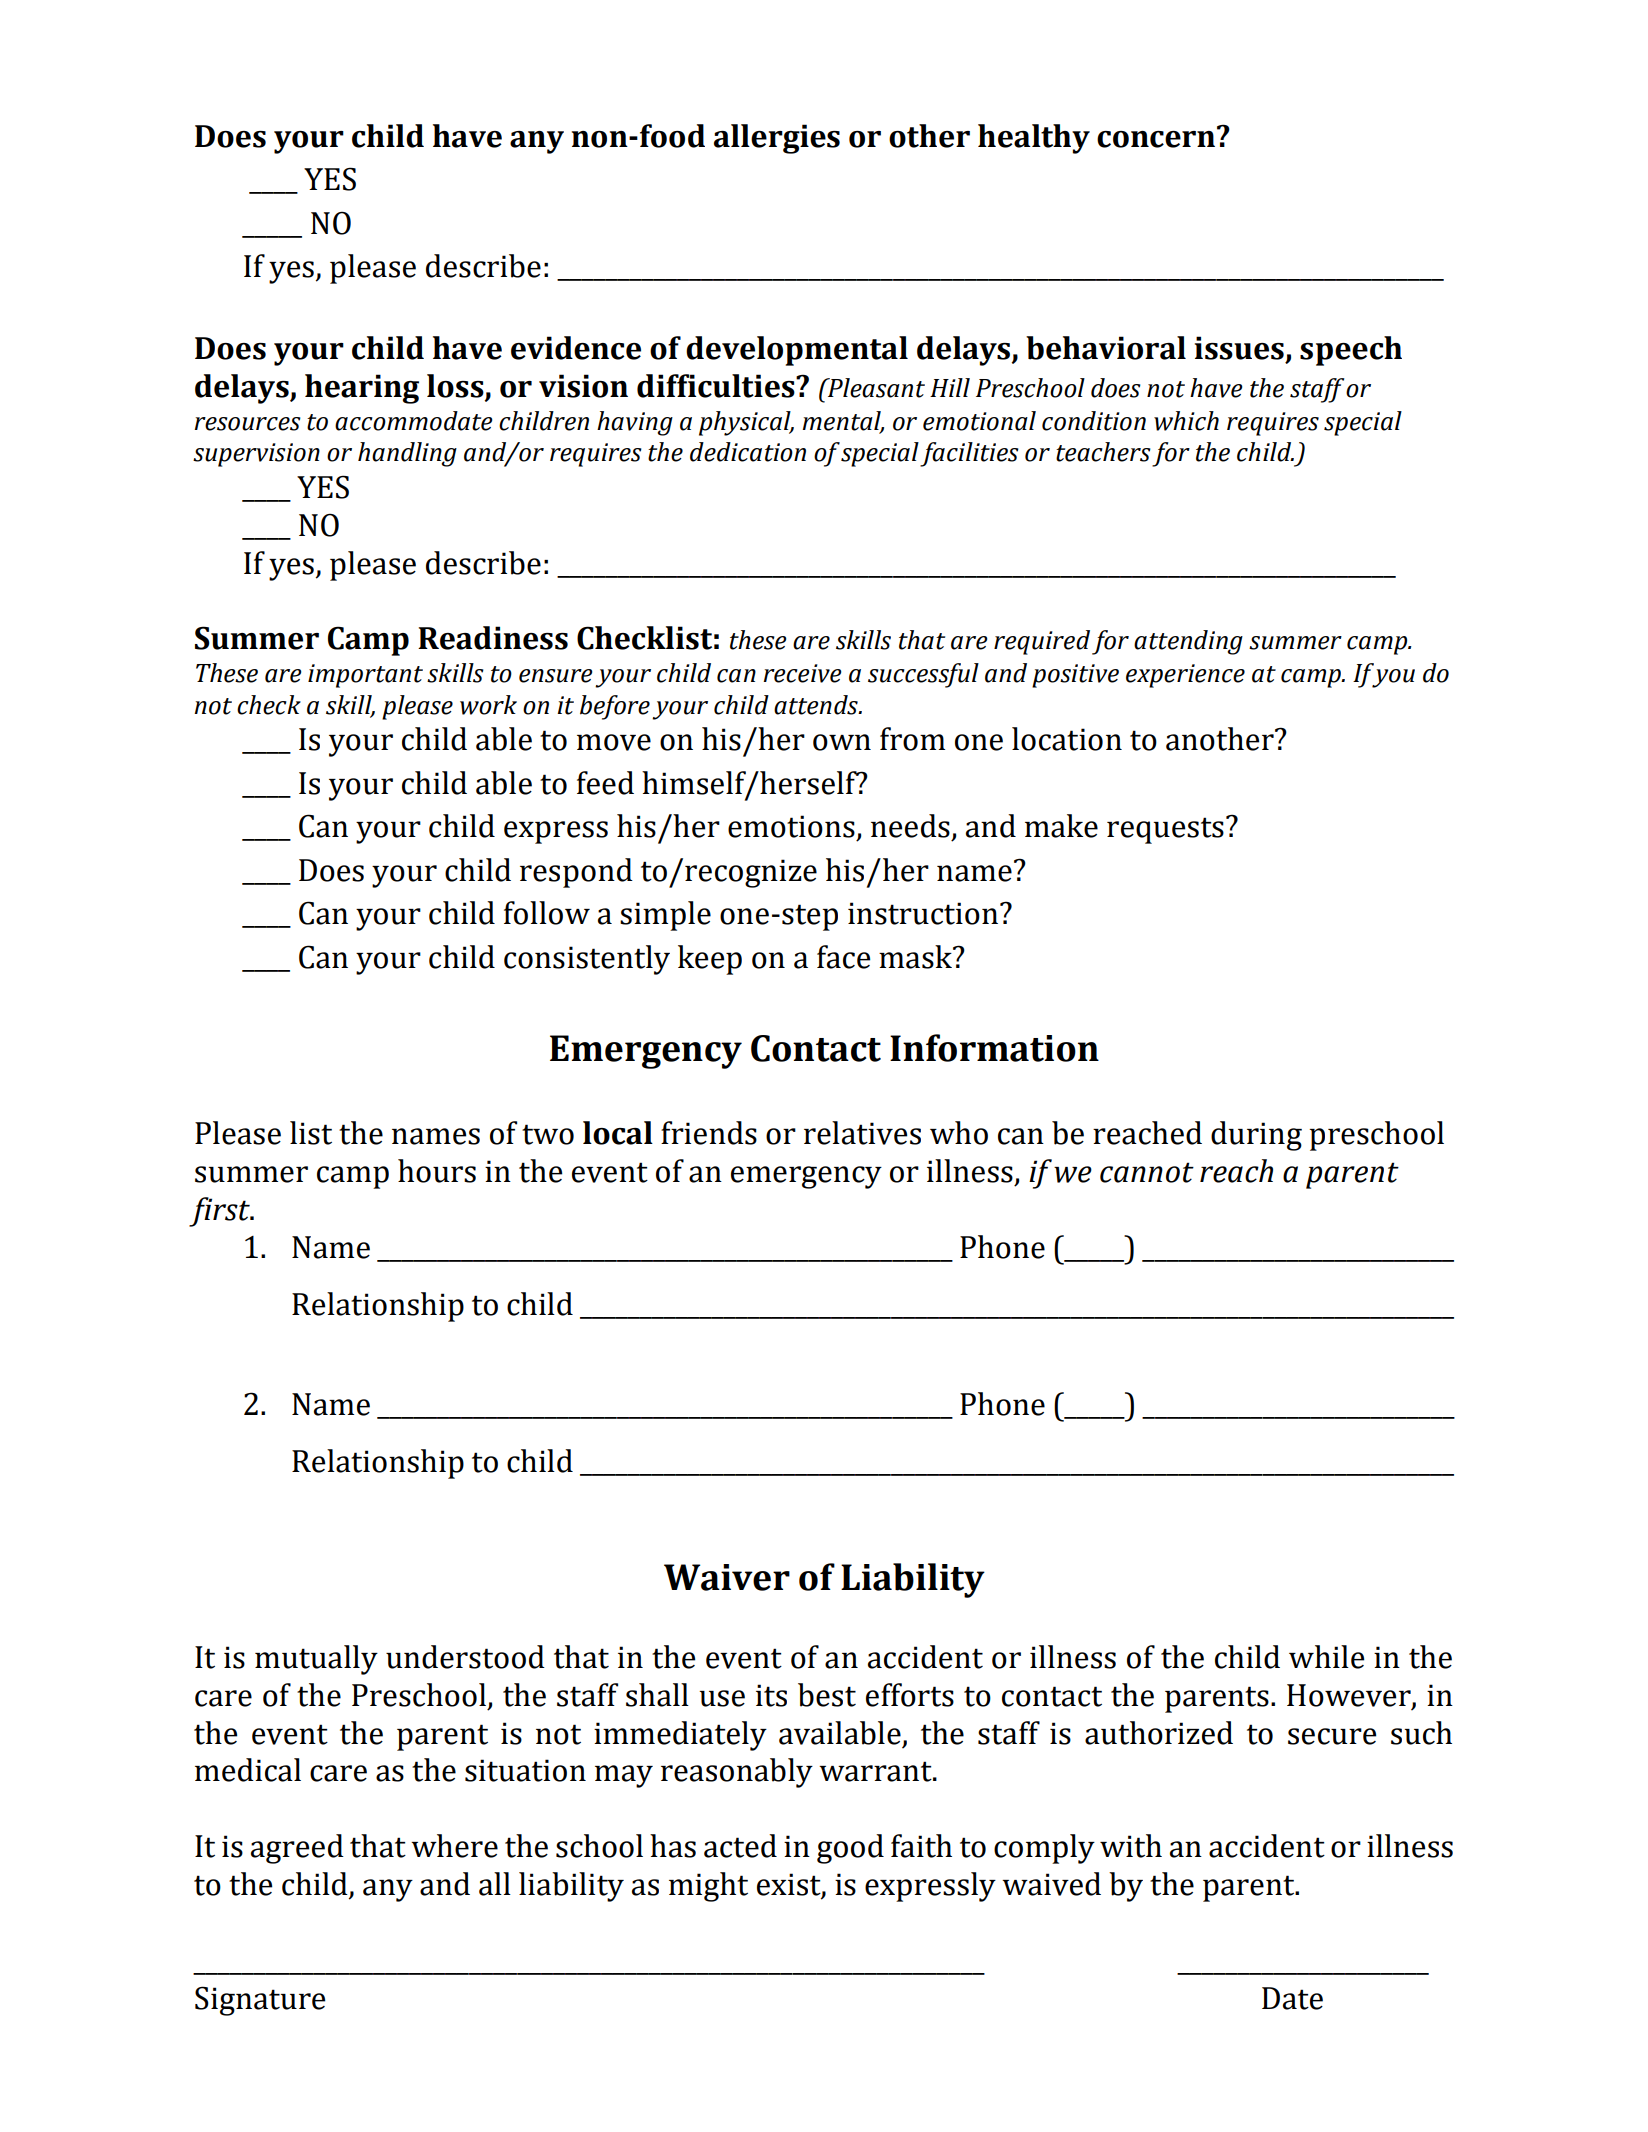 This image has width=1648, height=2132. What do you see at coordinates (777, 139) in the image?
I see `allergies` at bounding box center [777, 139].
